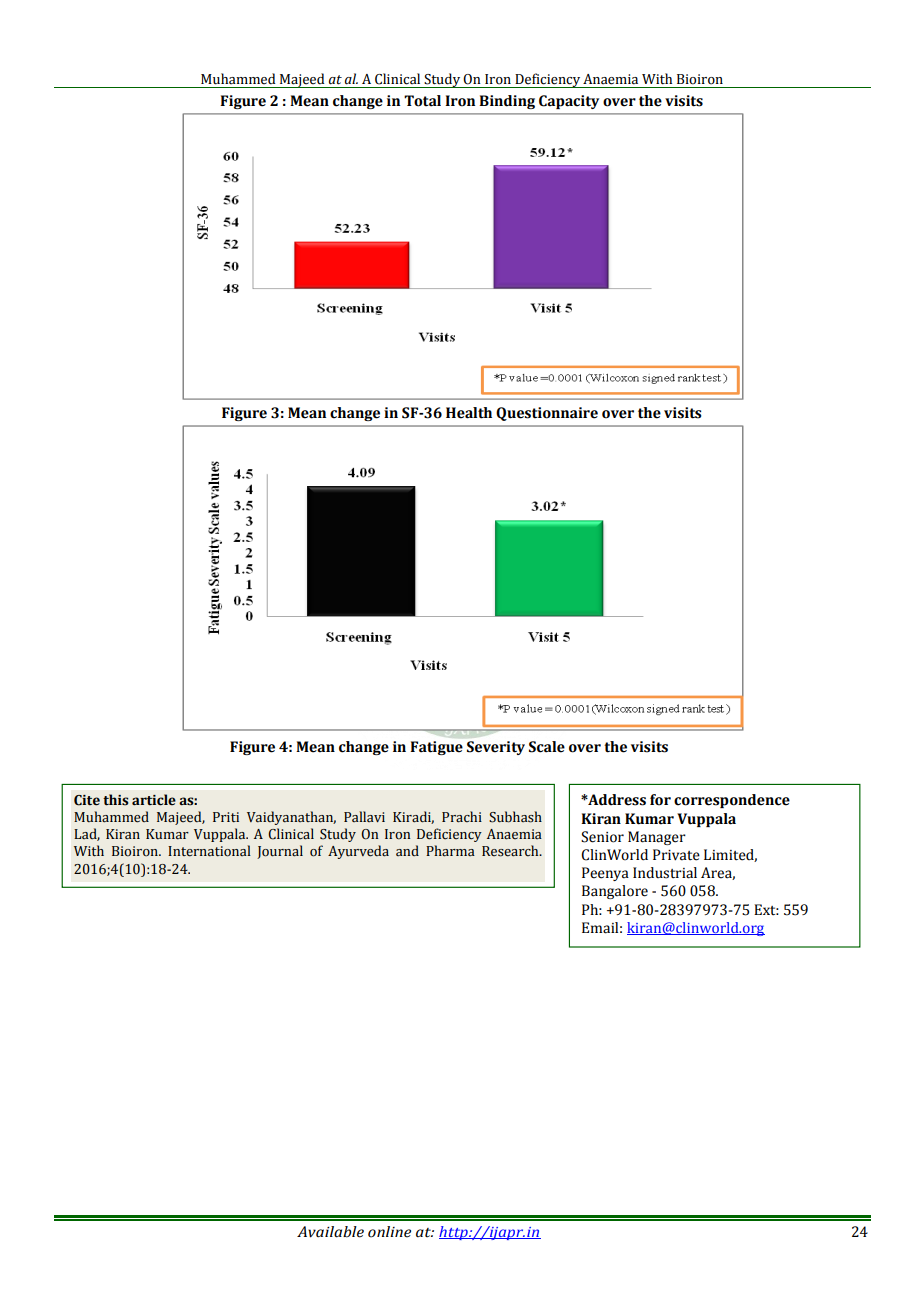 This image has width=924, height=1307. What do you see at coordinates (436, 748) in the image?
I see `Fatigue` at bounding box center [436, 748].
